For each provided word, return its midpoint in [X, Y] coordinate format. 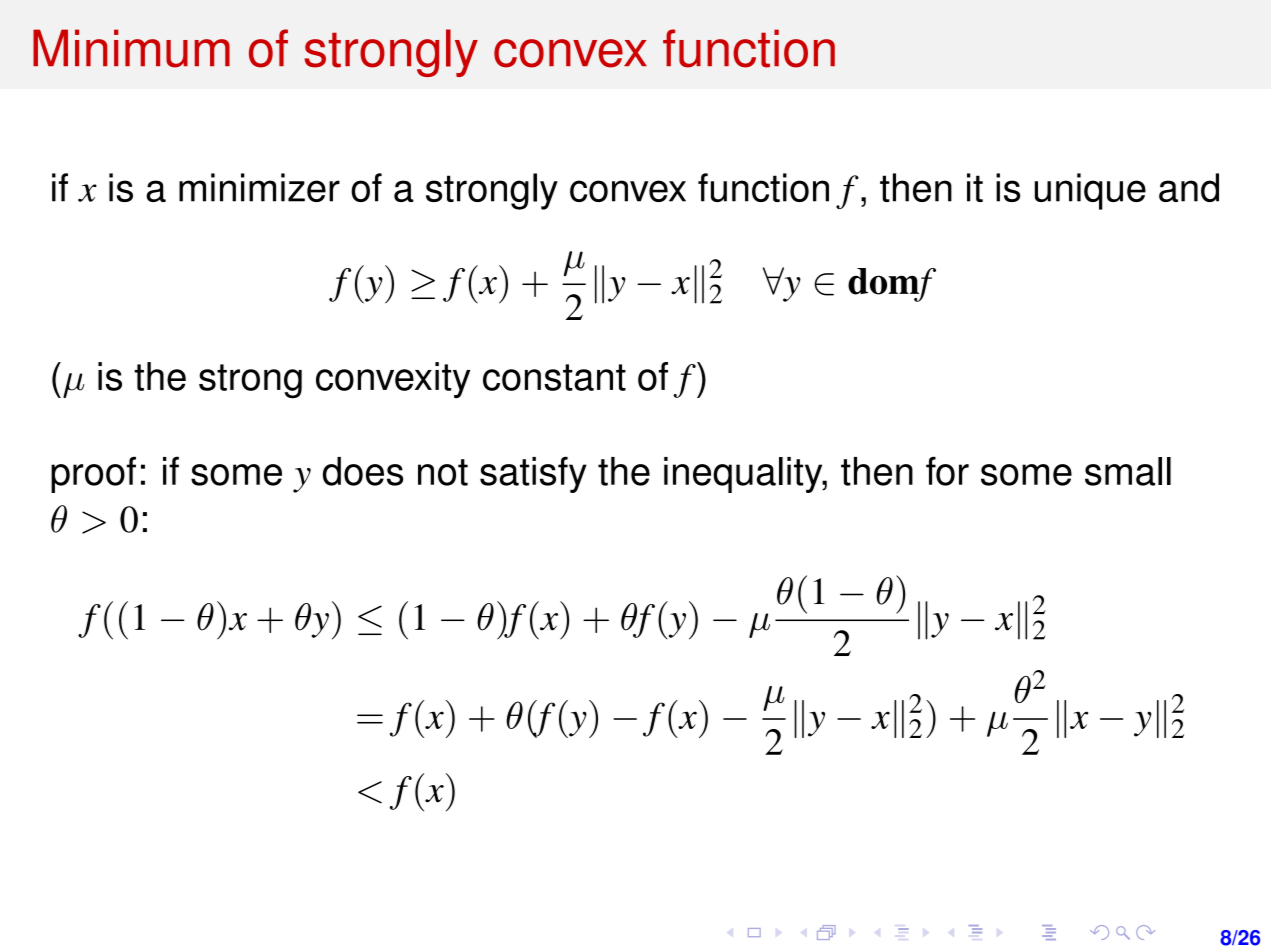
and [1189, 187]
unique [1090, 191]
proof [93, 474]
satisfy [533, 474]
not [443, 472]
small [1128, 471]
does [363, 471]
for [947, 471]
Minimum [131, 48]
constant [554, 377]
